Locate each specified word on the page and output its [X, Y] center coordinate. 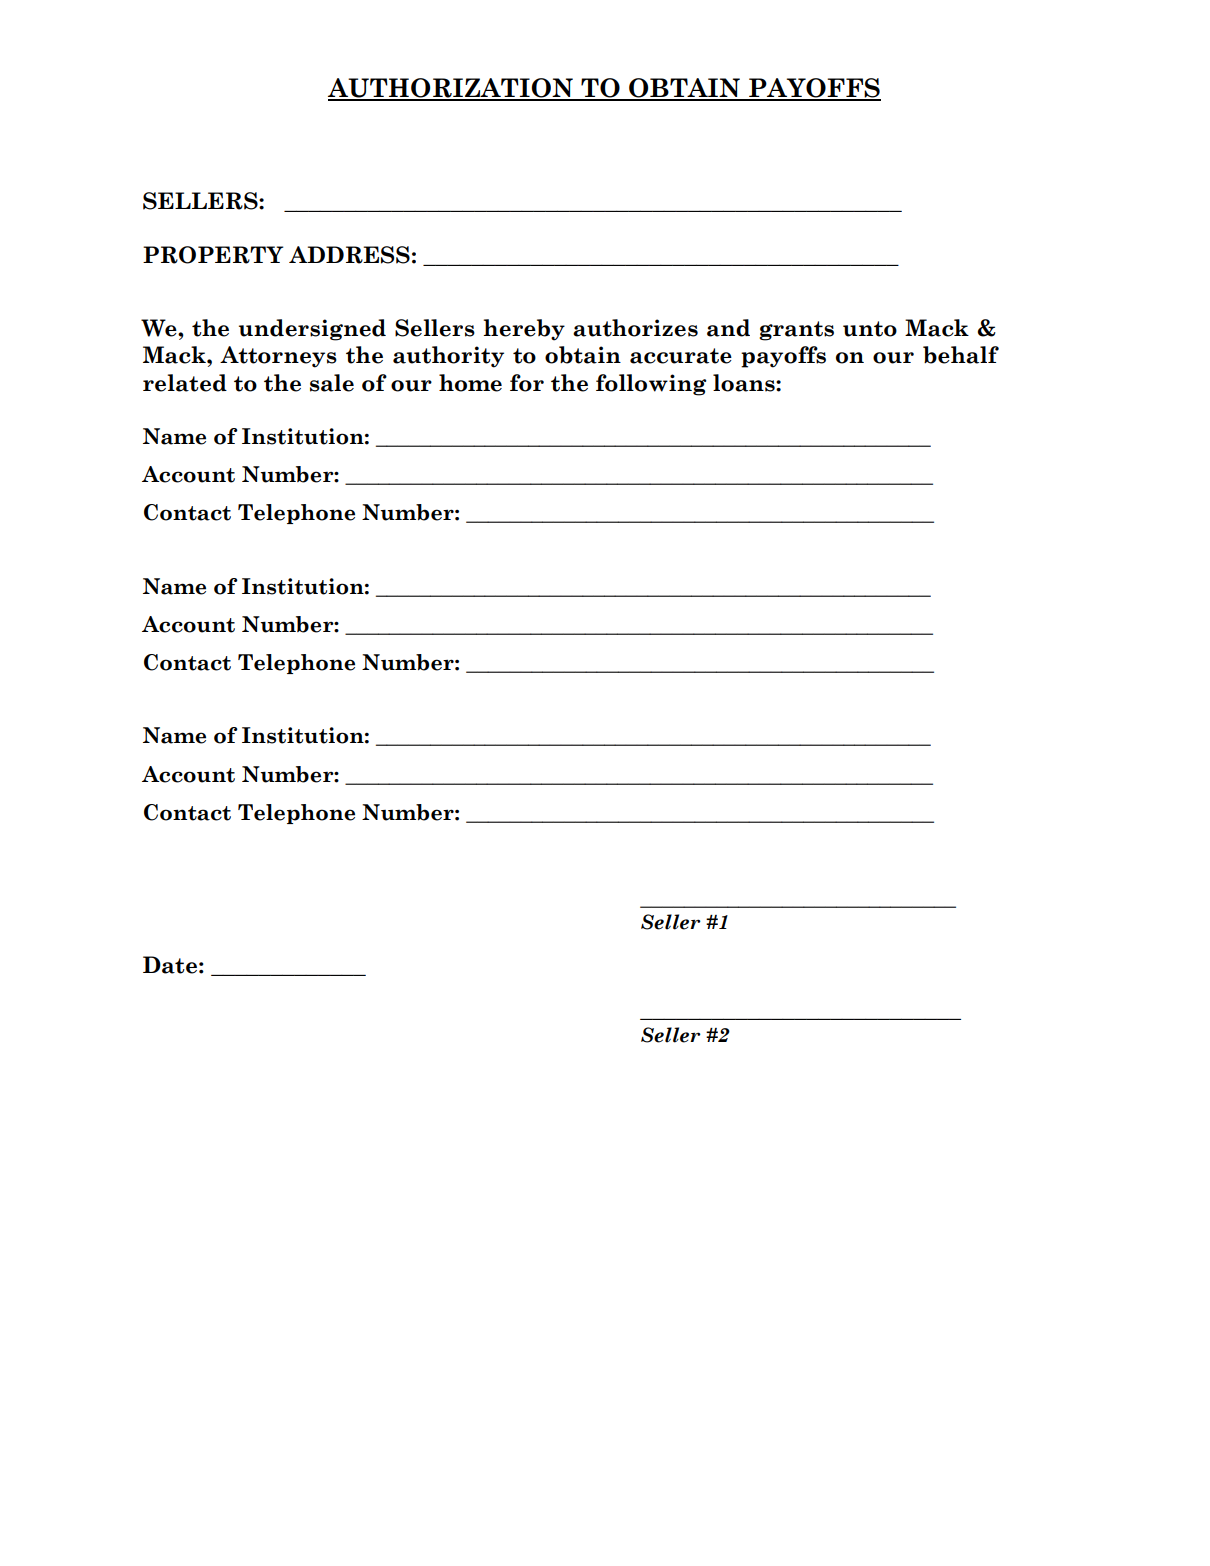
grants [796, 331]
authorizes [635, 328]
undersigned [312, 330]
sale [332, 383]
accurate [681, 356]
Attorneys [278, 357]
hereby [524, 330]
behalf [961, 355]
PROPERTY [213, 255]
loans [745, 383]
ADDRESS [349, 255]
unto [870, 329]
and [728, 328]
